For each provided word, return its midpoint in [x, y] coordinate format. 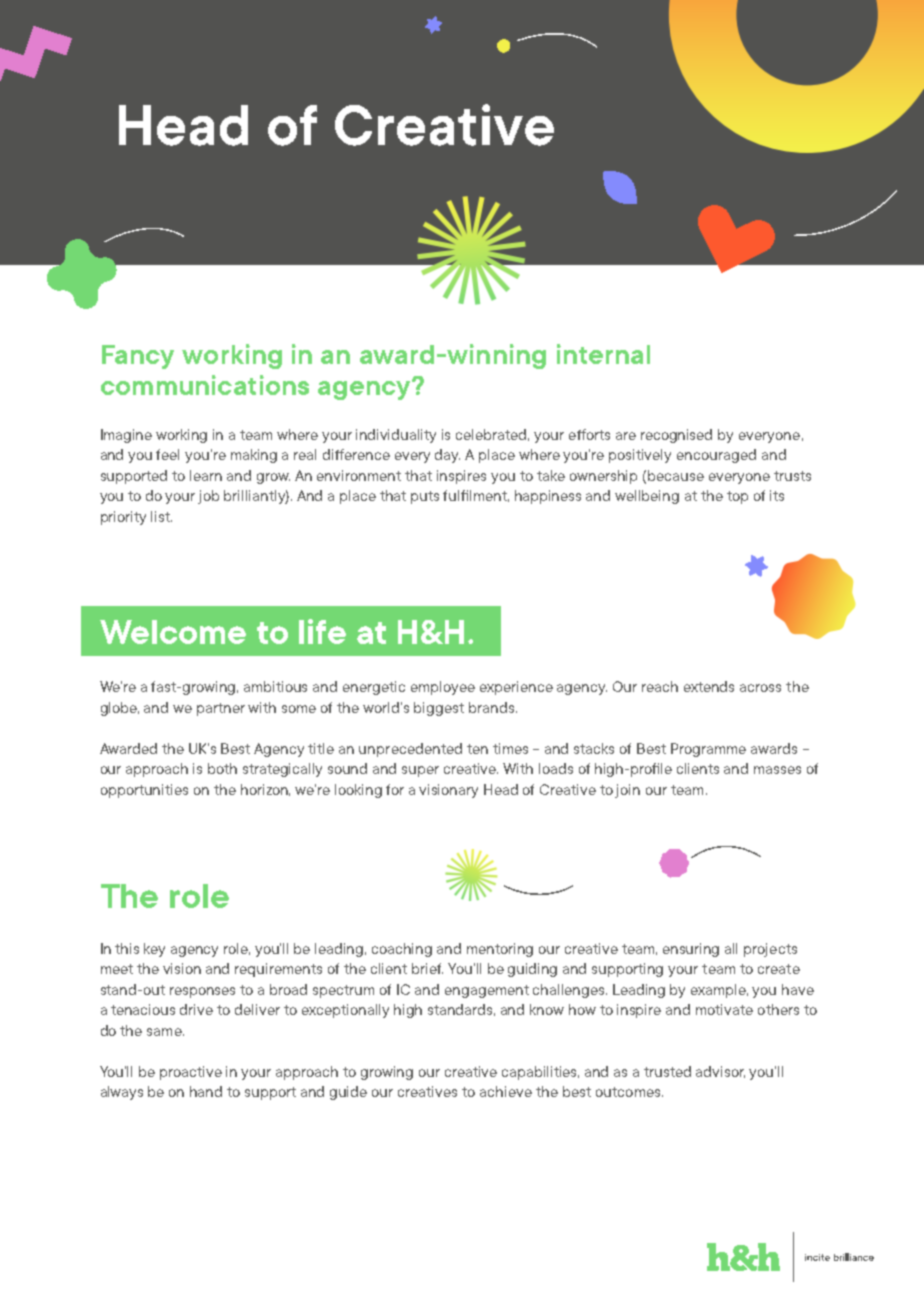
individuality [396, 436]
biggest [439, 709]
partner [221, 709]
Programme [708, 750]
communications [205, 385]
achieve [506, 1091]
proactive [191, 1073]
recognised [676, 436]
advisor [720, 1072]
